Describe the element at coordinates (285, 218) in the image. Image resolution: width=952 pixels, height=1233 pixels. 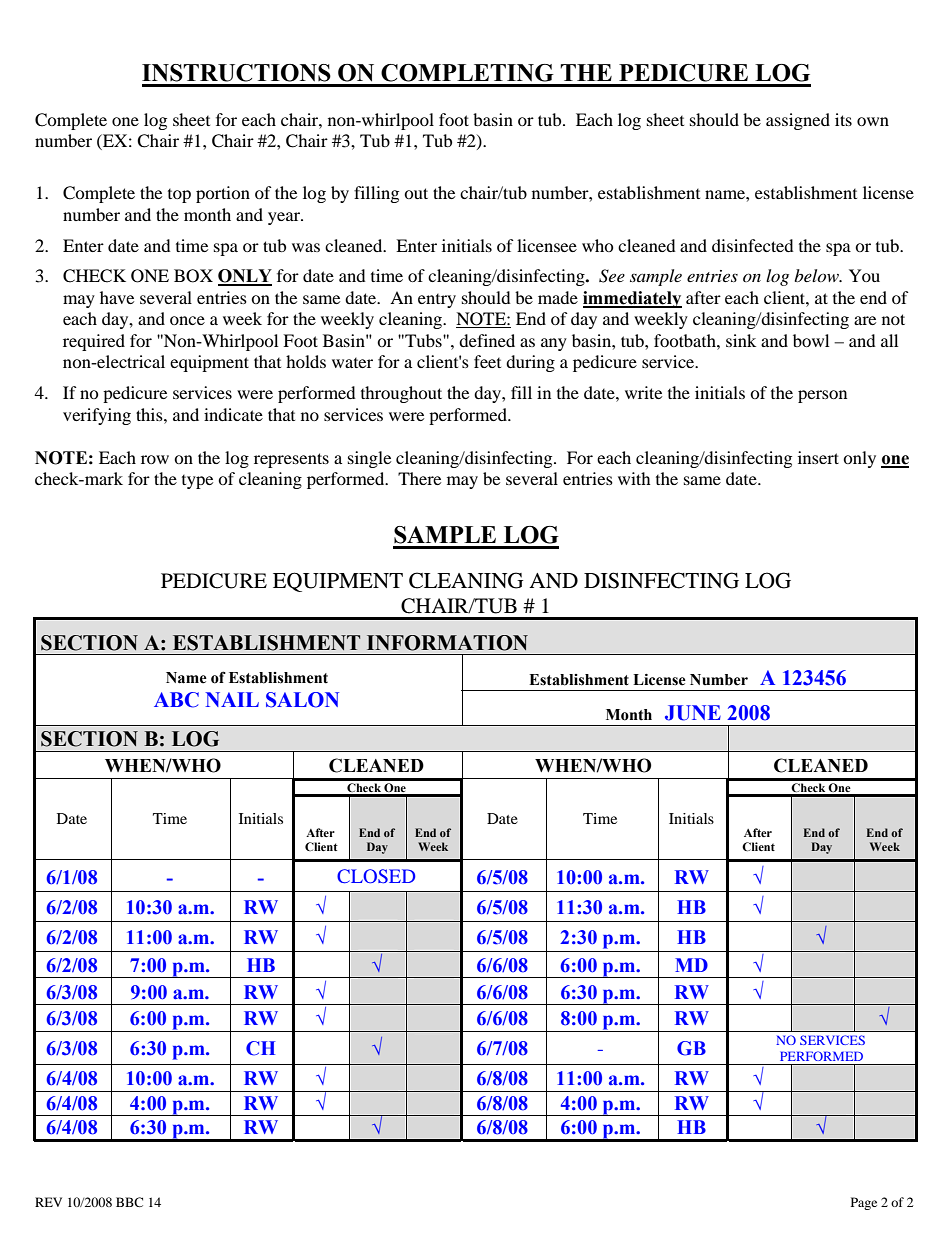
I see `year` at that location.
